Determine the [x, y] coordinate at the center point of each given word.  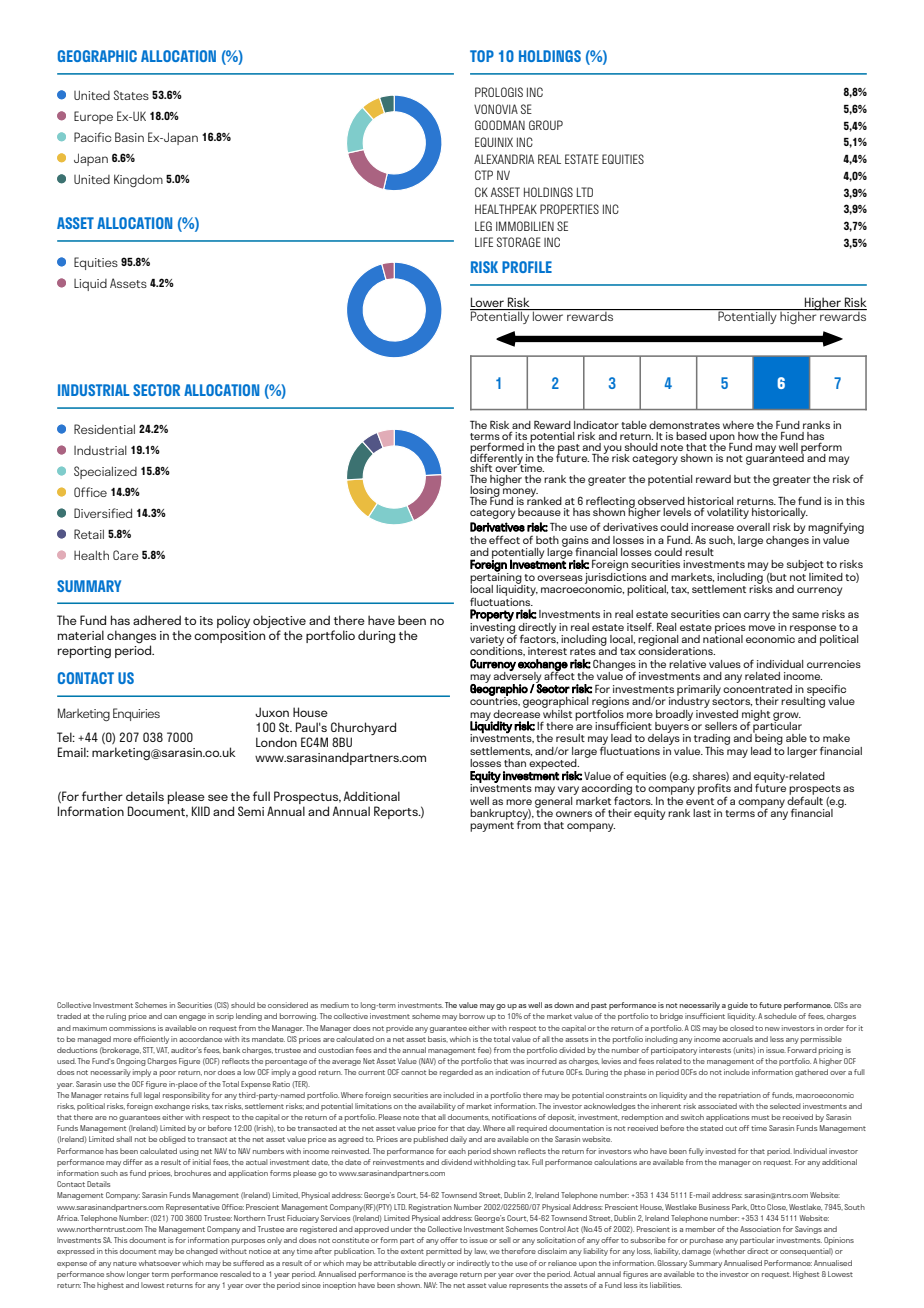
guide [738, 1006]
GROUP [546, 125]
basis [438, 1039]
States [131, 95]
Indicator [596, 425]
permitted [444, 1252]
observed [661, 501]
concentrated [757, 687]
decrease [516, 712]
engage [192, 1018]
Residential [104, 429]
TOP [482, 56]
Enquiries [136, 714]
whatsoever [160, 1263]
